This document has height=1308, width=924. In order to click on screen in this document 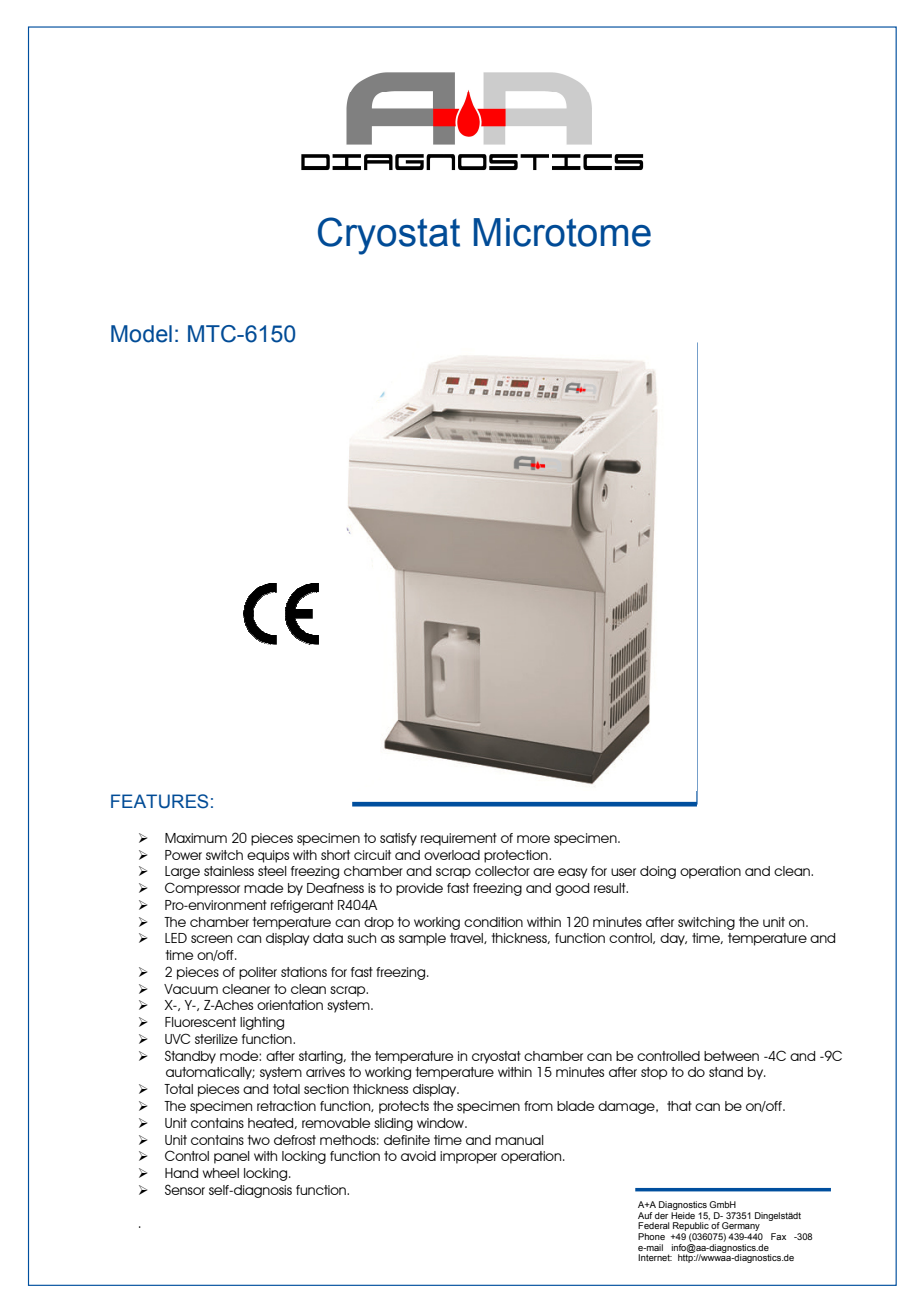, I will do `click(211, 939)`.
